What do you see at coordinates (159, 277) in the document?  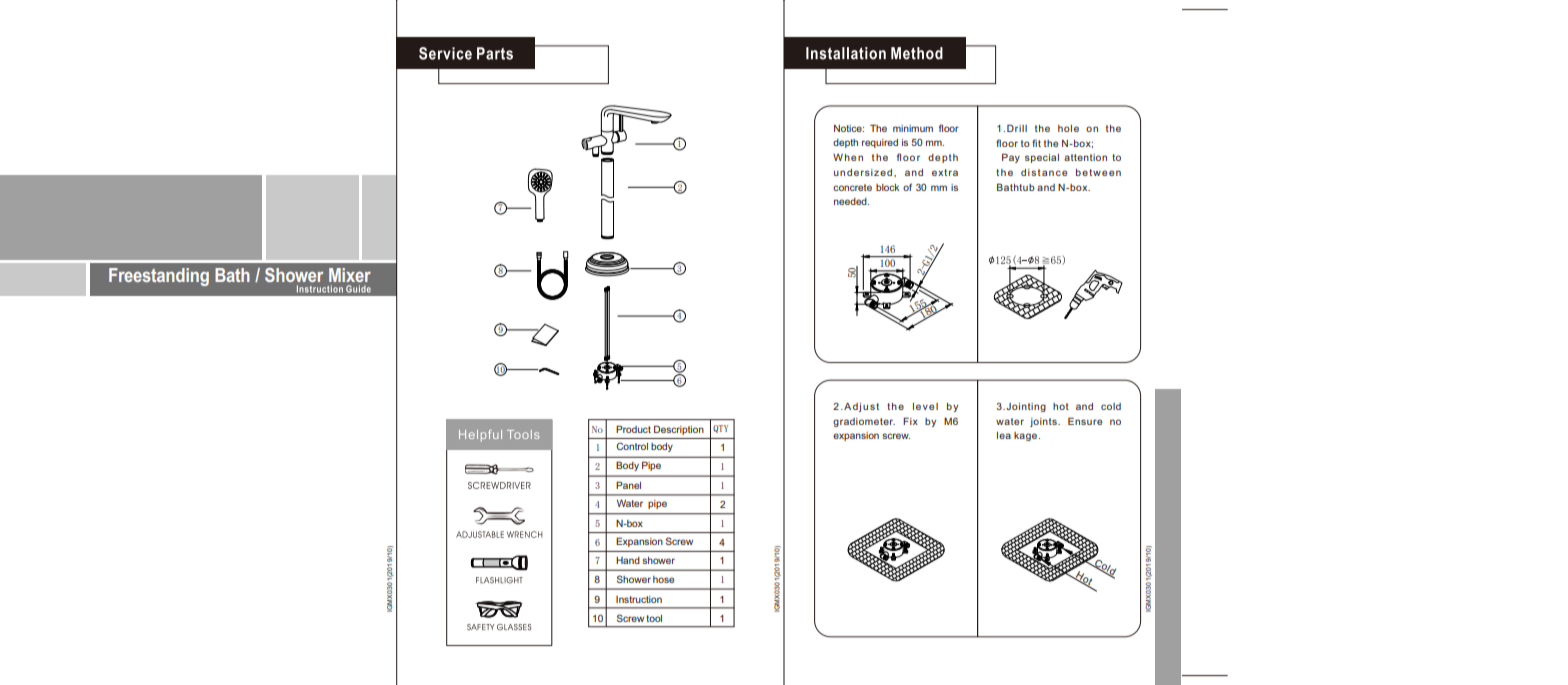 I see `Freestanding` at bounding box center [159, 277].
